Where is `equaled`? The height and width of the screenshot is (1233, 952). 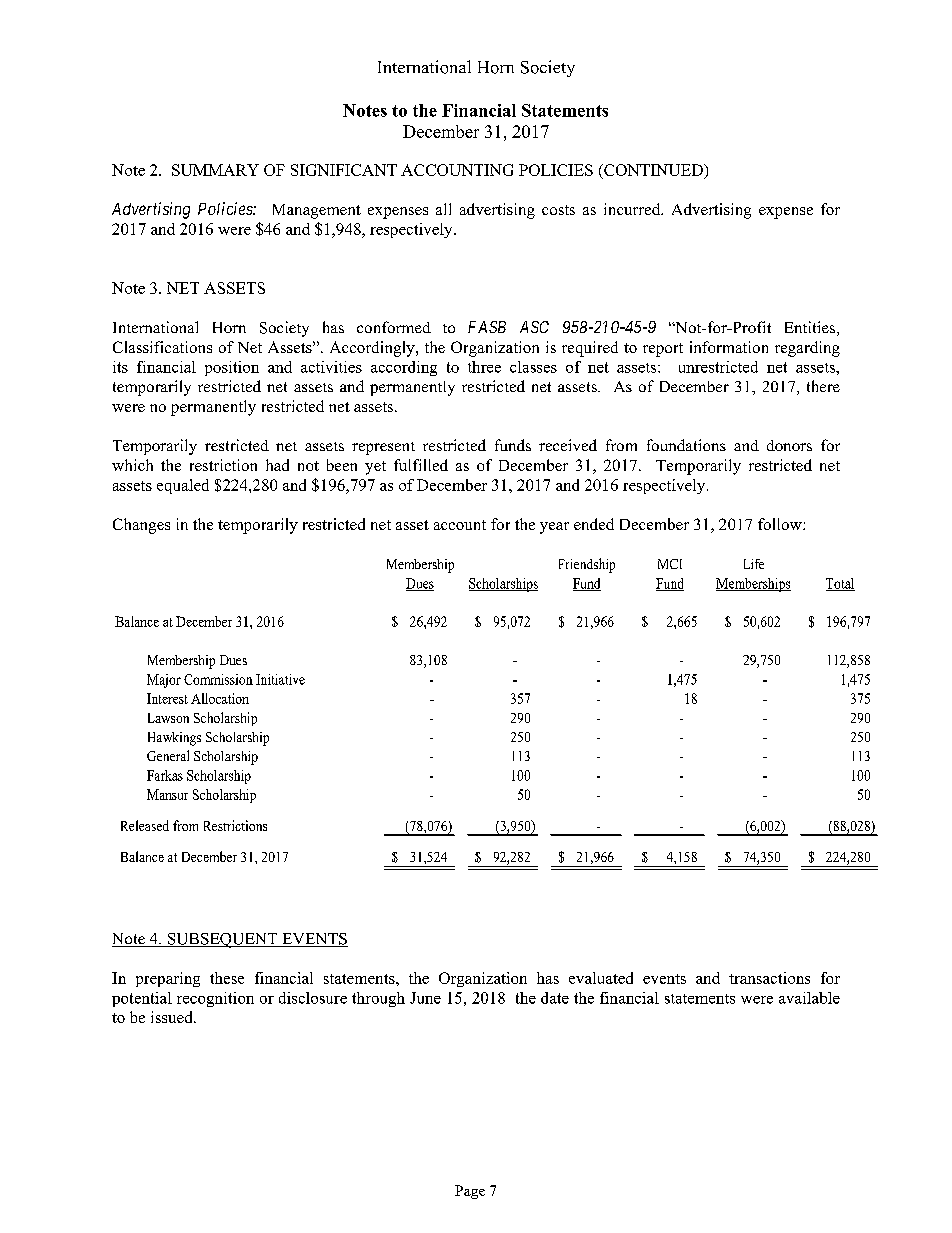 equaled is located at coordinates (183, 486).
